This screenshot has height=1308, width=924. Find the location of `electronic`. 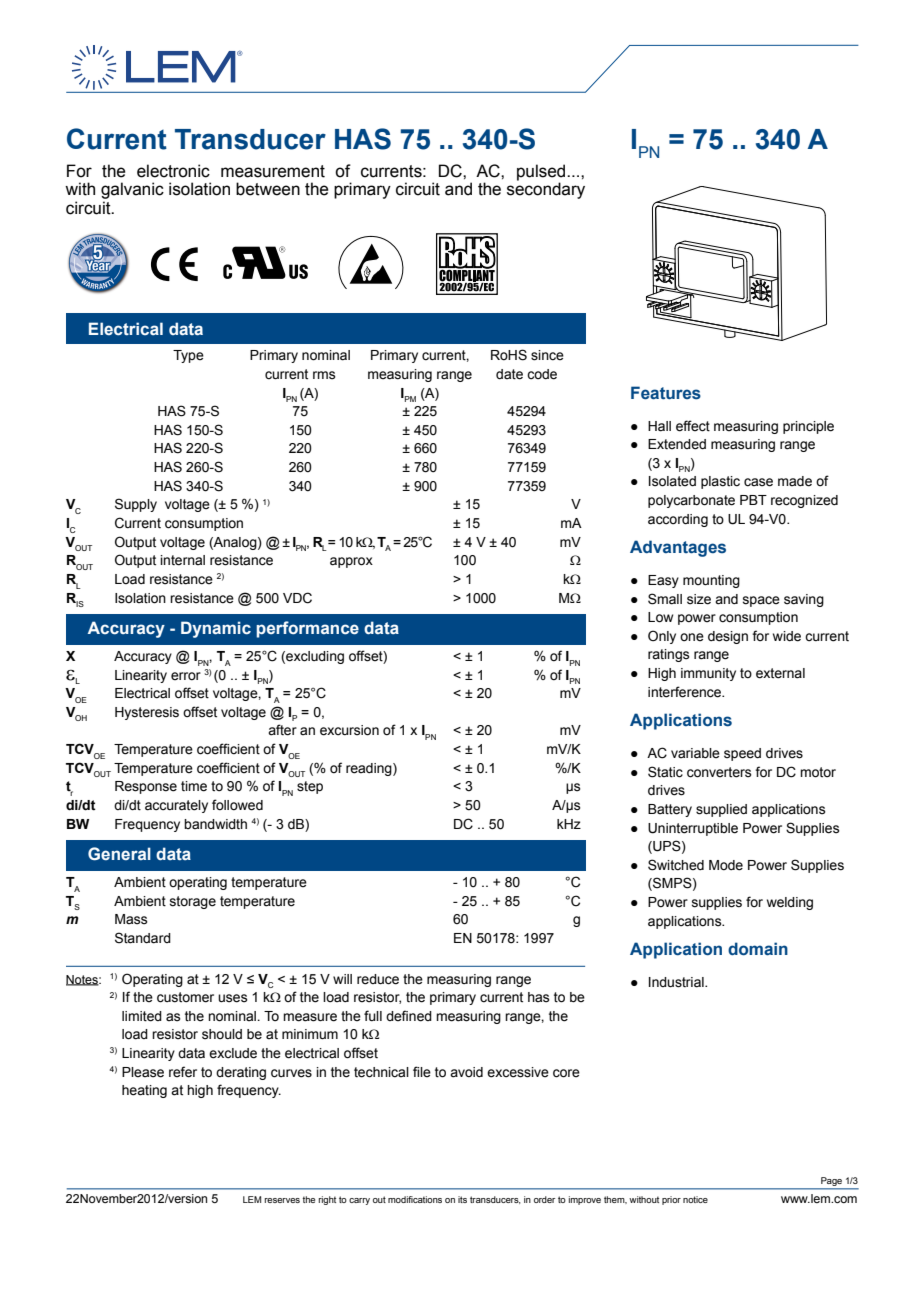

electronic is located at coordinates (173, 171).
